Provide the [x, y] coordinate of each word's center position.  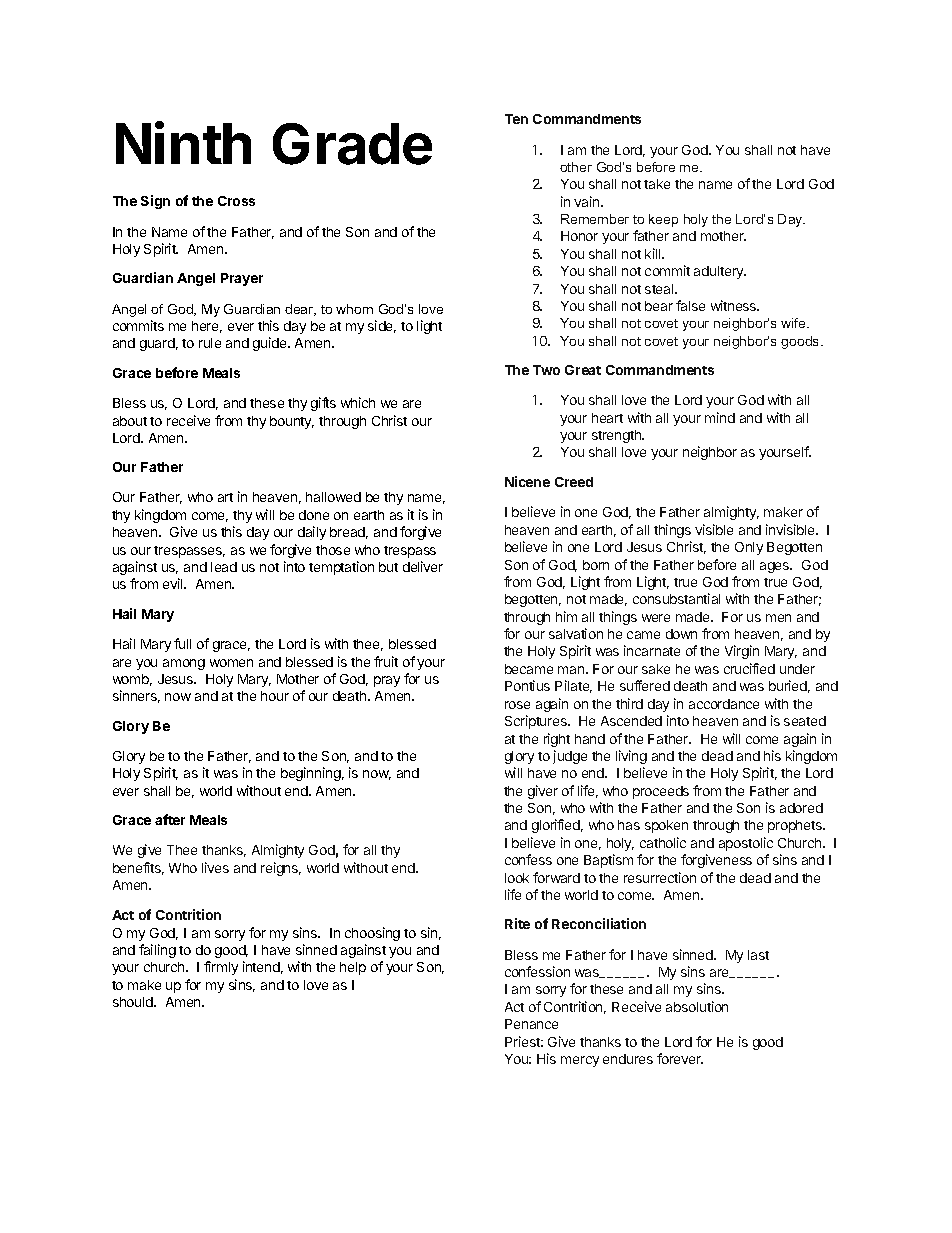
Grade [352, 144]
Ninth [183, 142]
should [134, 1002]
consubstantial [676, 598]
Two [546, 370]
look [517, 878]
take [657, 184]
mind [720, 417]
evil [174, 583]
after [170, 819]
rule [210, 343]
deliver [423, 566]
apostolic [746, 844]
